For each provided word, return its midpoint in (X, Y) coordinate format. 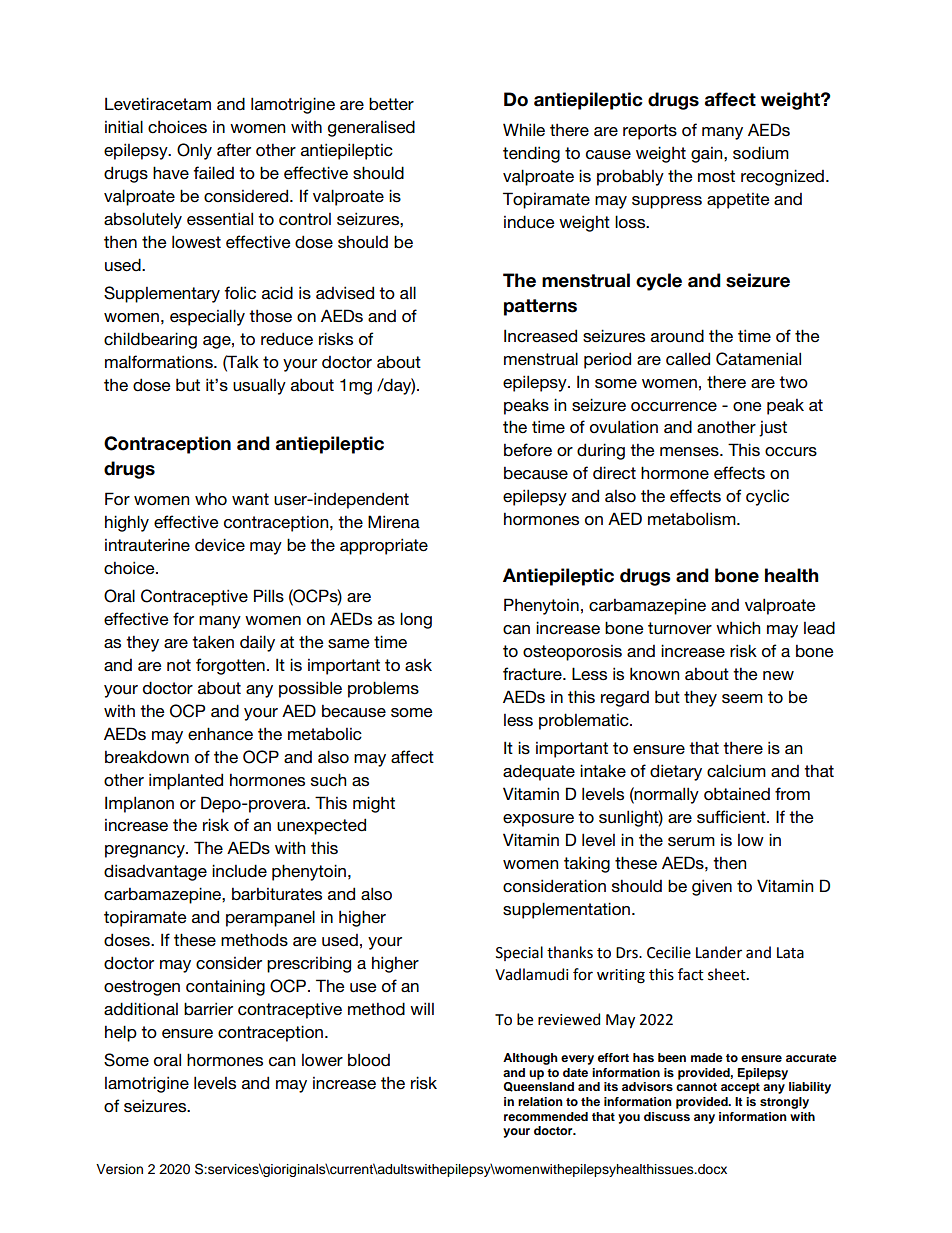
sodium (761, 153)
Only (194, 151)
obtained (737, 794)
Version (119, 1169)
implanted (186, 781)
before (528, 450)
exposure (538, 820)
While (524, 130)
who (211, 499)
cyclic (767, 497)
